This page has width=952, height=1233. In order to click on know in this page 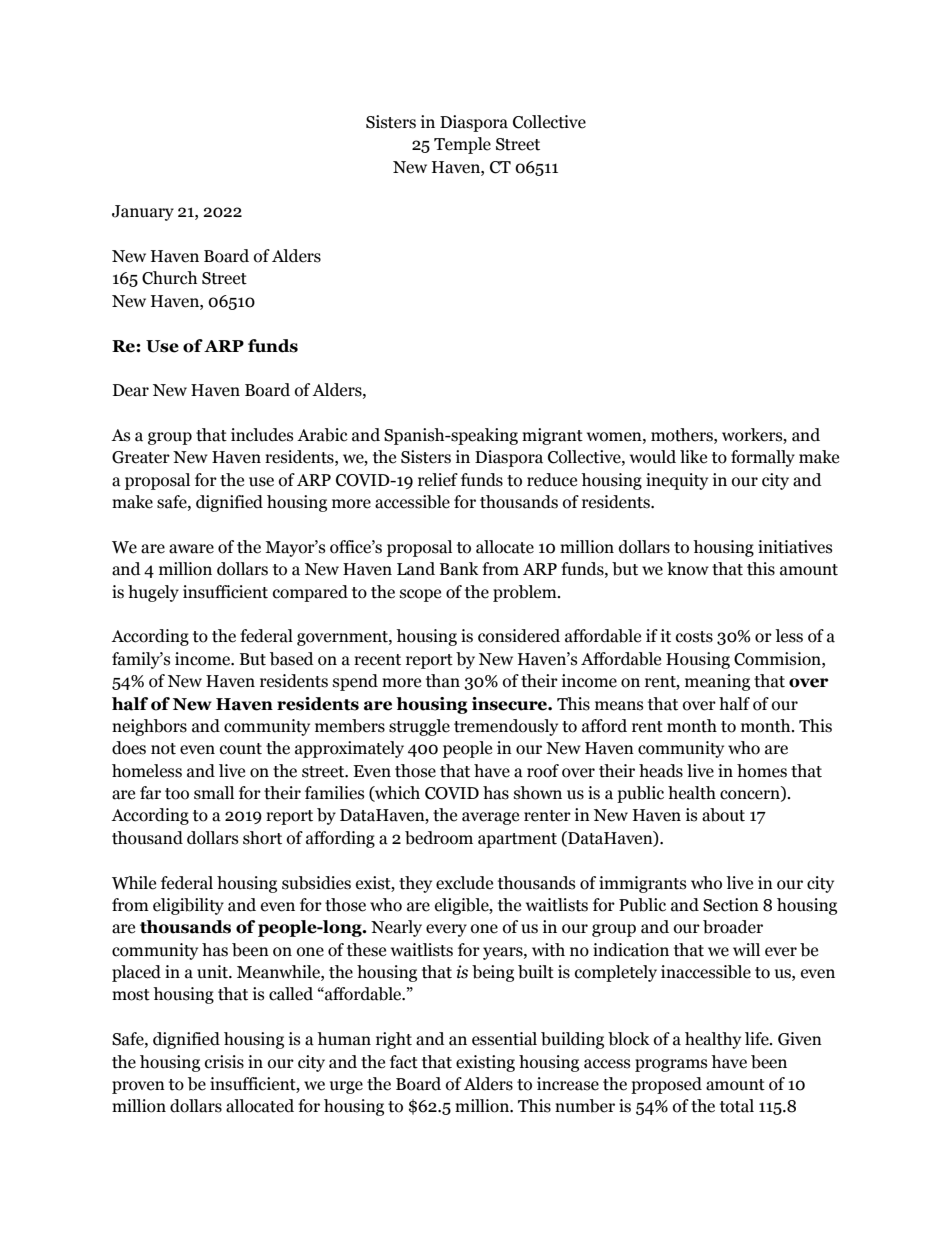, I will do `click(688, 569)`.
